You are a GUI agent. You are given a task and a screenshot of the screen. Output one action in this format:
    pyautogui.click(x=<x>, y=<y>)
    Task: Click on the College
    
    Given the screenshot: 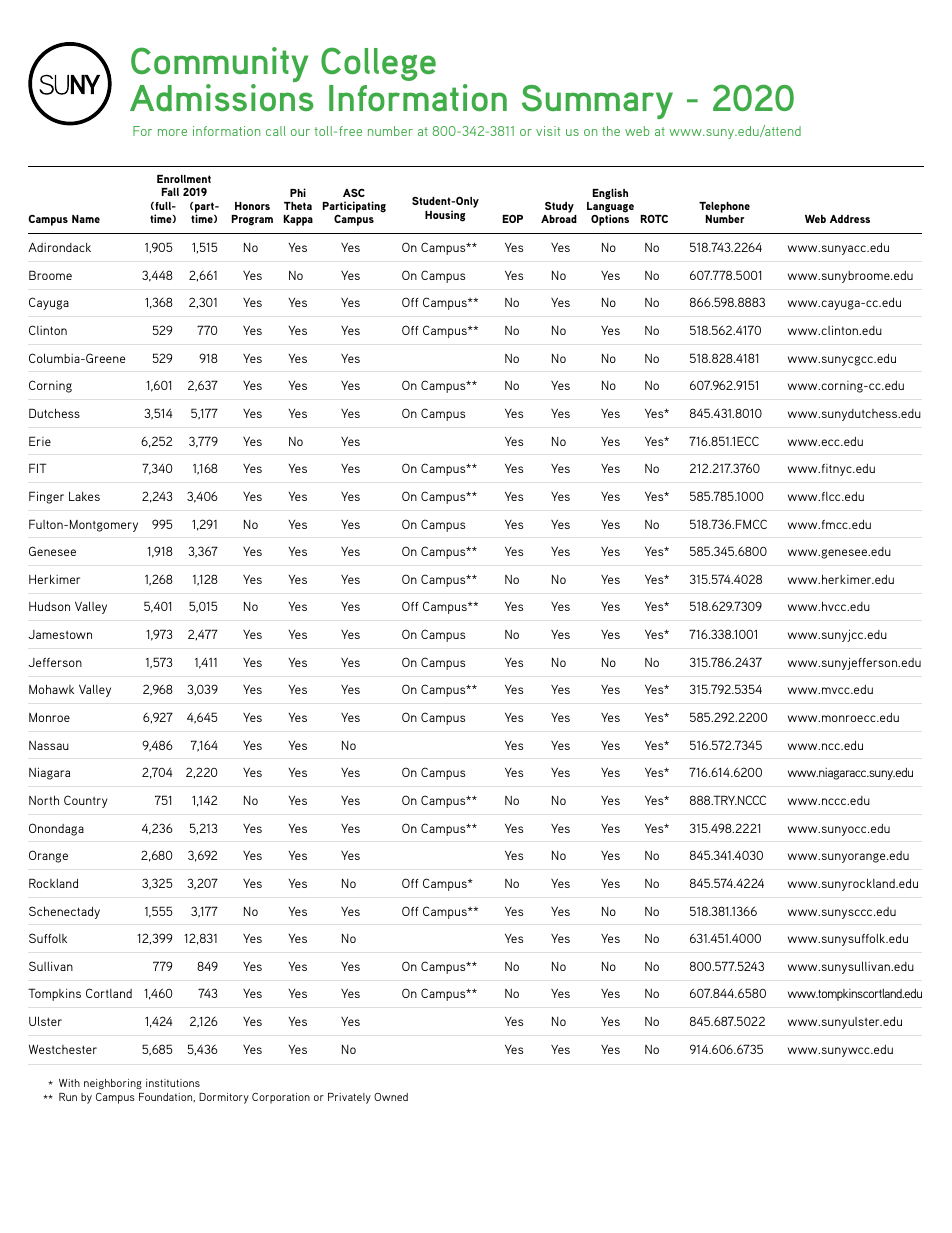 What is the action you would take?
    pyautogui.click(x=378, y=64)
